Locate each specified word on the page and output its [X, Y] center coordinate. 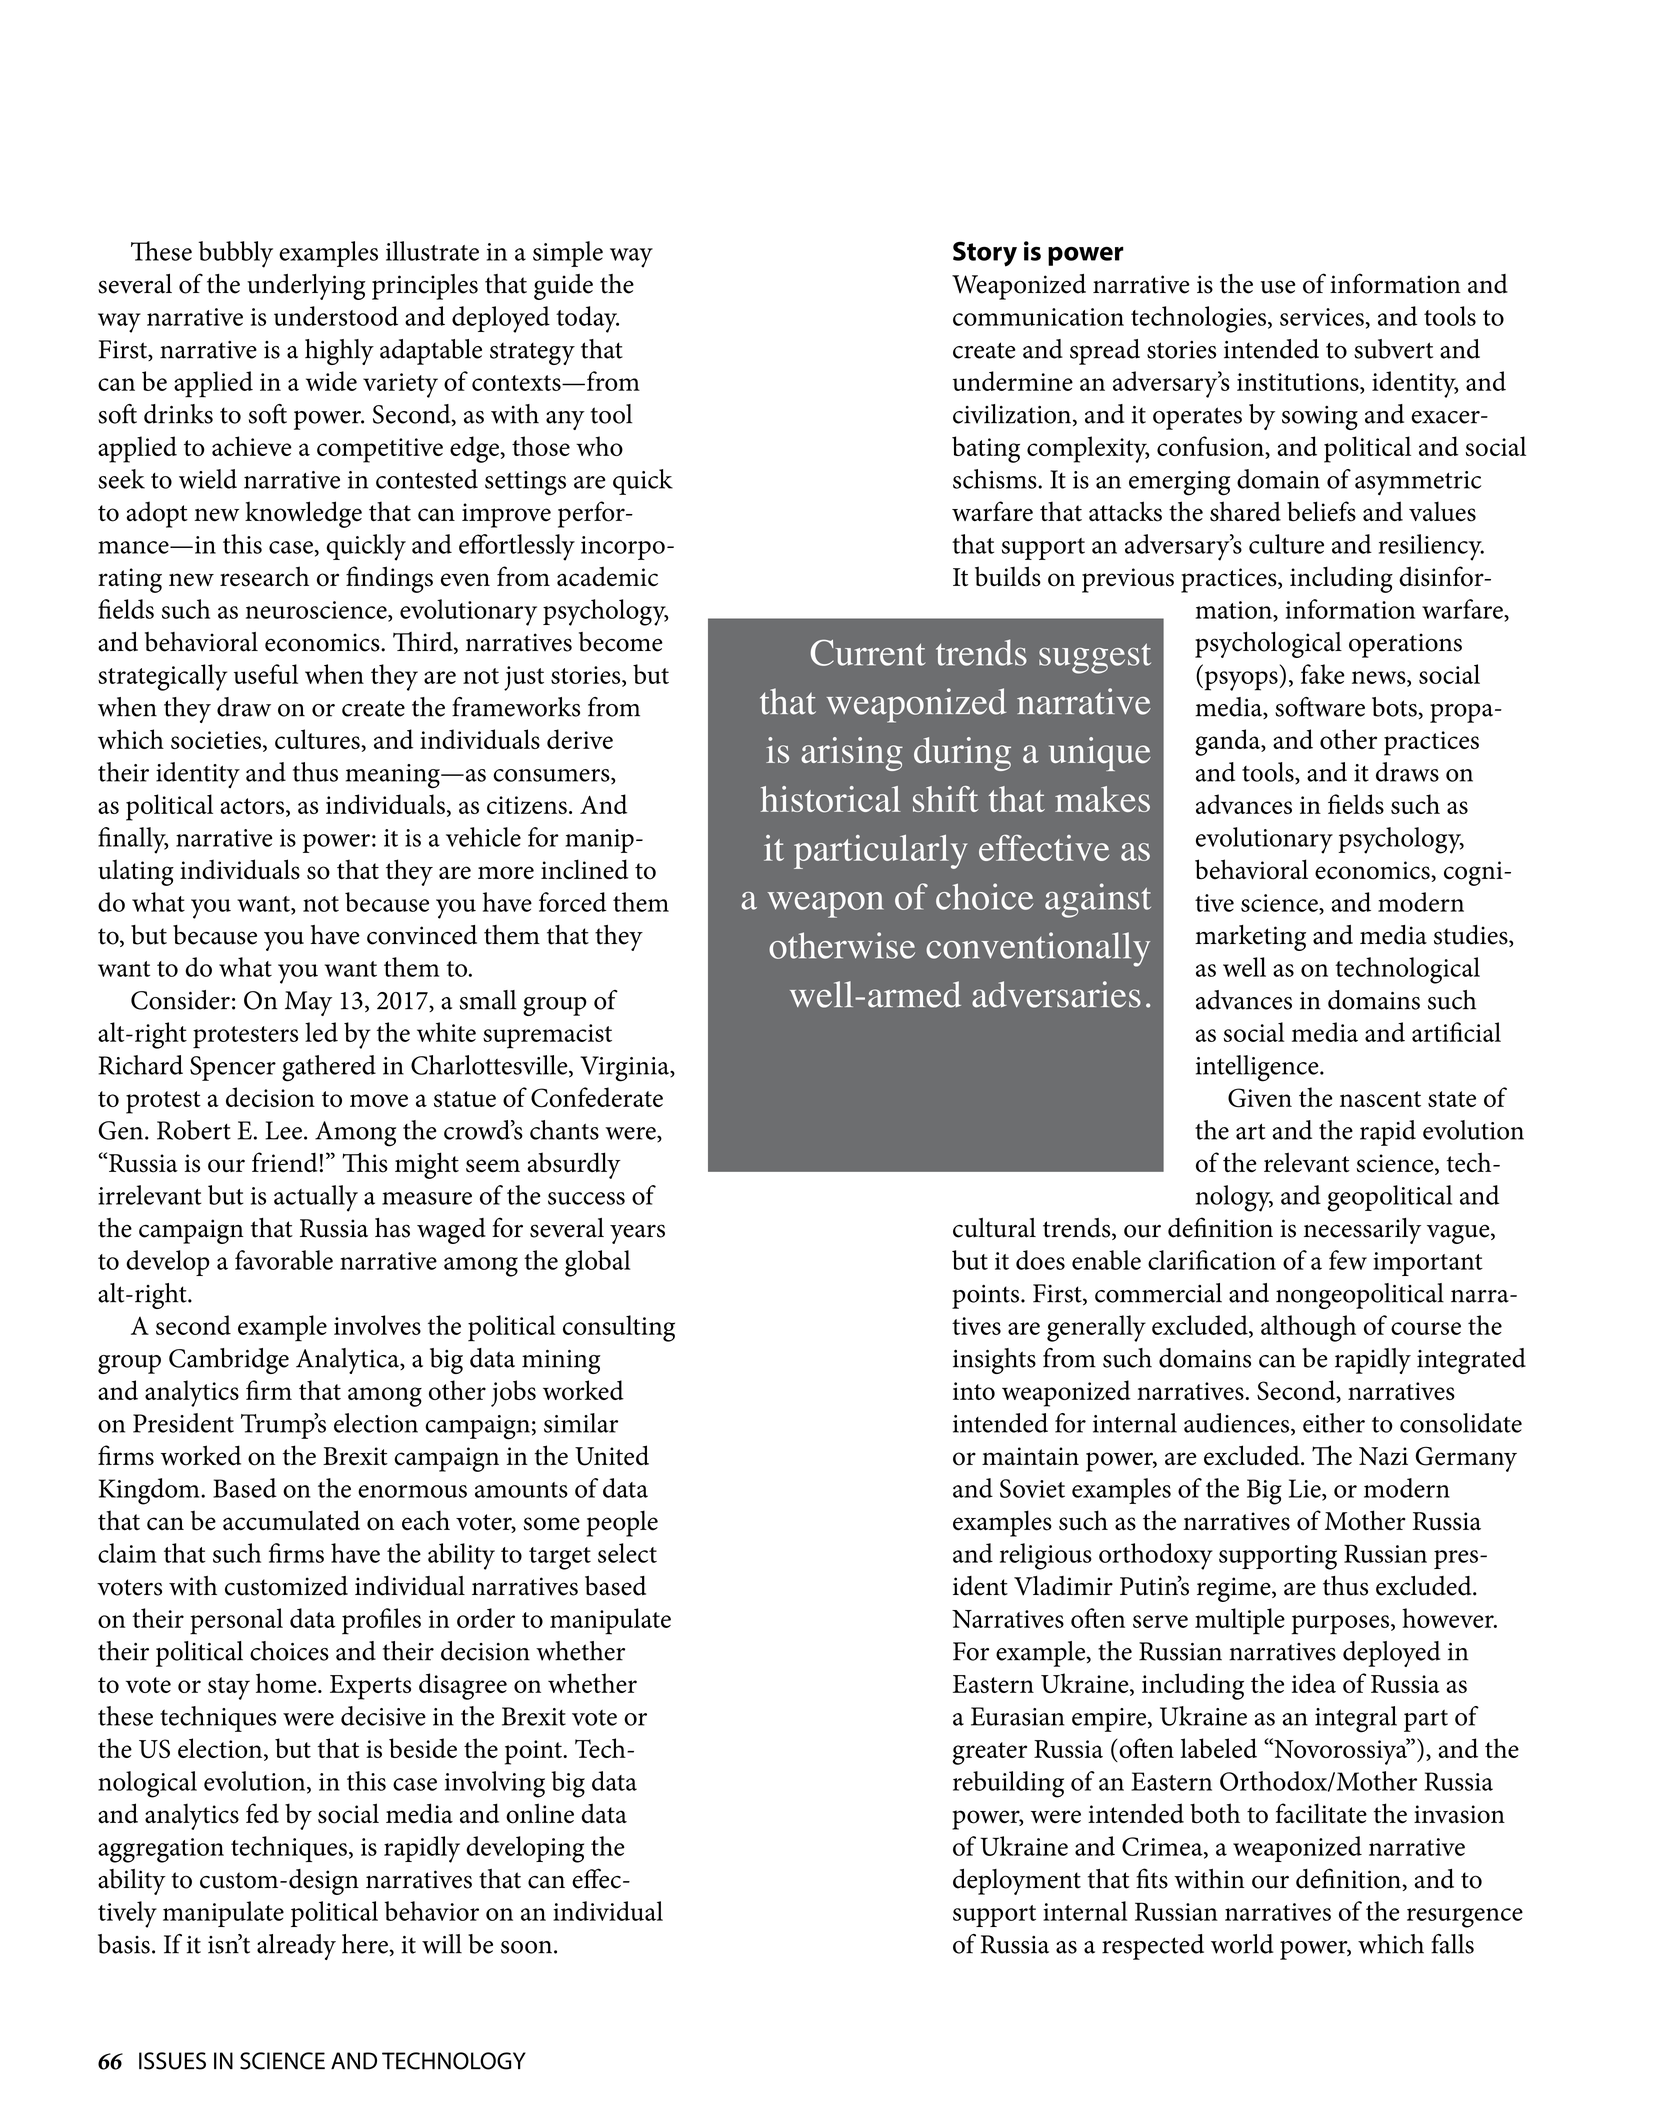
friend [285, 1162]
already [296, 1947]
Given [1260, 1098]
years [637, 1234]
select [627, 1553]
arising [852, 754]
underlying [306, 287]
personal [236, 1621]
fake [1323, 674]
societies [216, 740]
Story [985, 254]
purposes [1340, 1625]
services [1322, 317]
